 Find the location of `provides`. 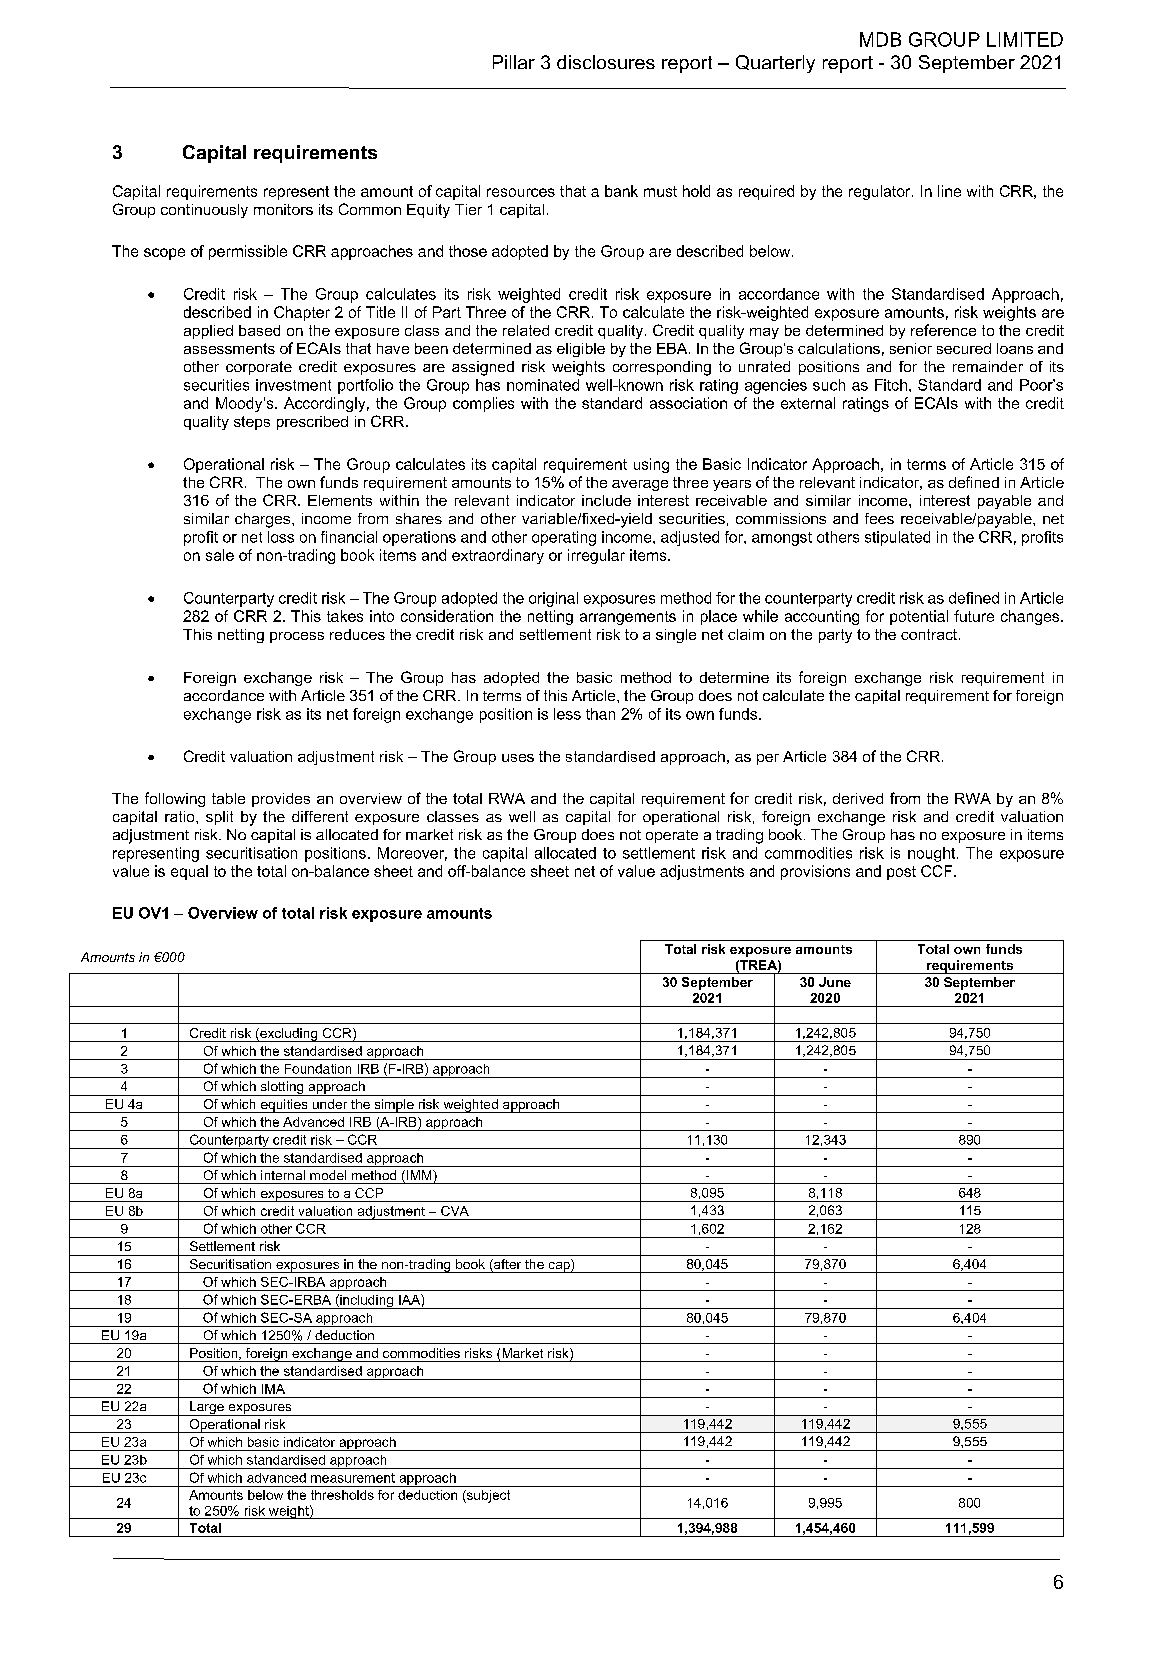

provides is located at coordinates (281, 800).
